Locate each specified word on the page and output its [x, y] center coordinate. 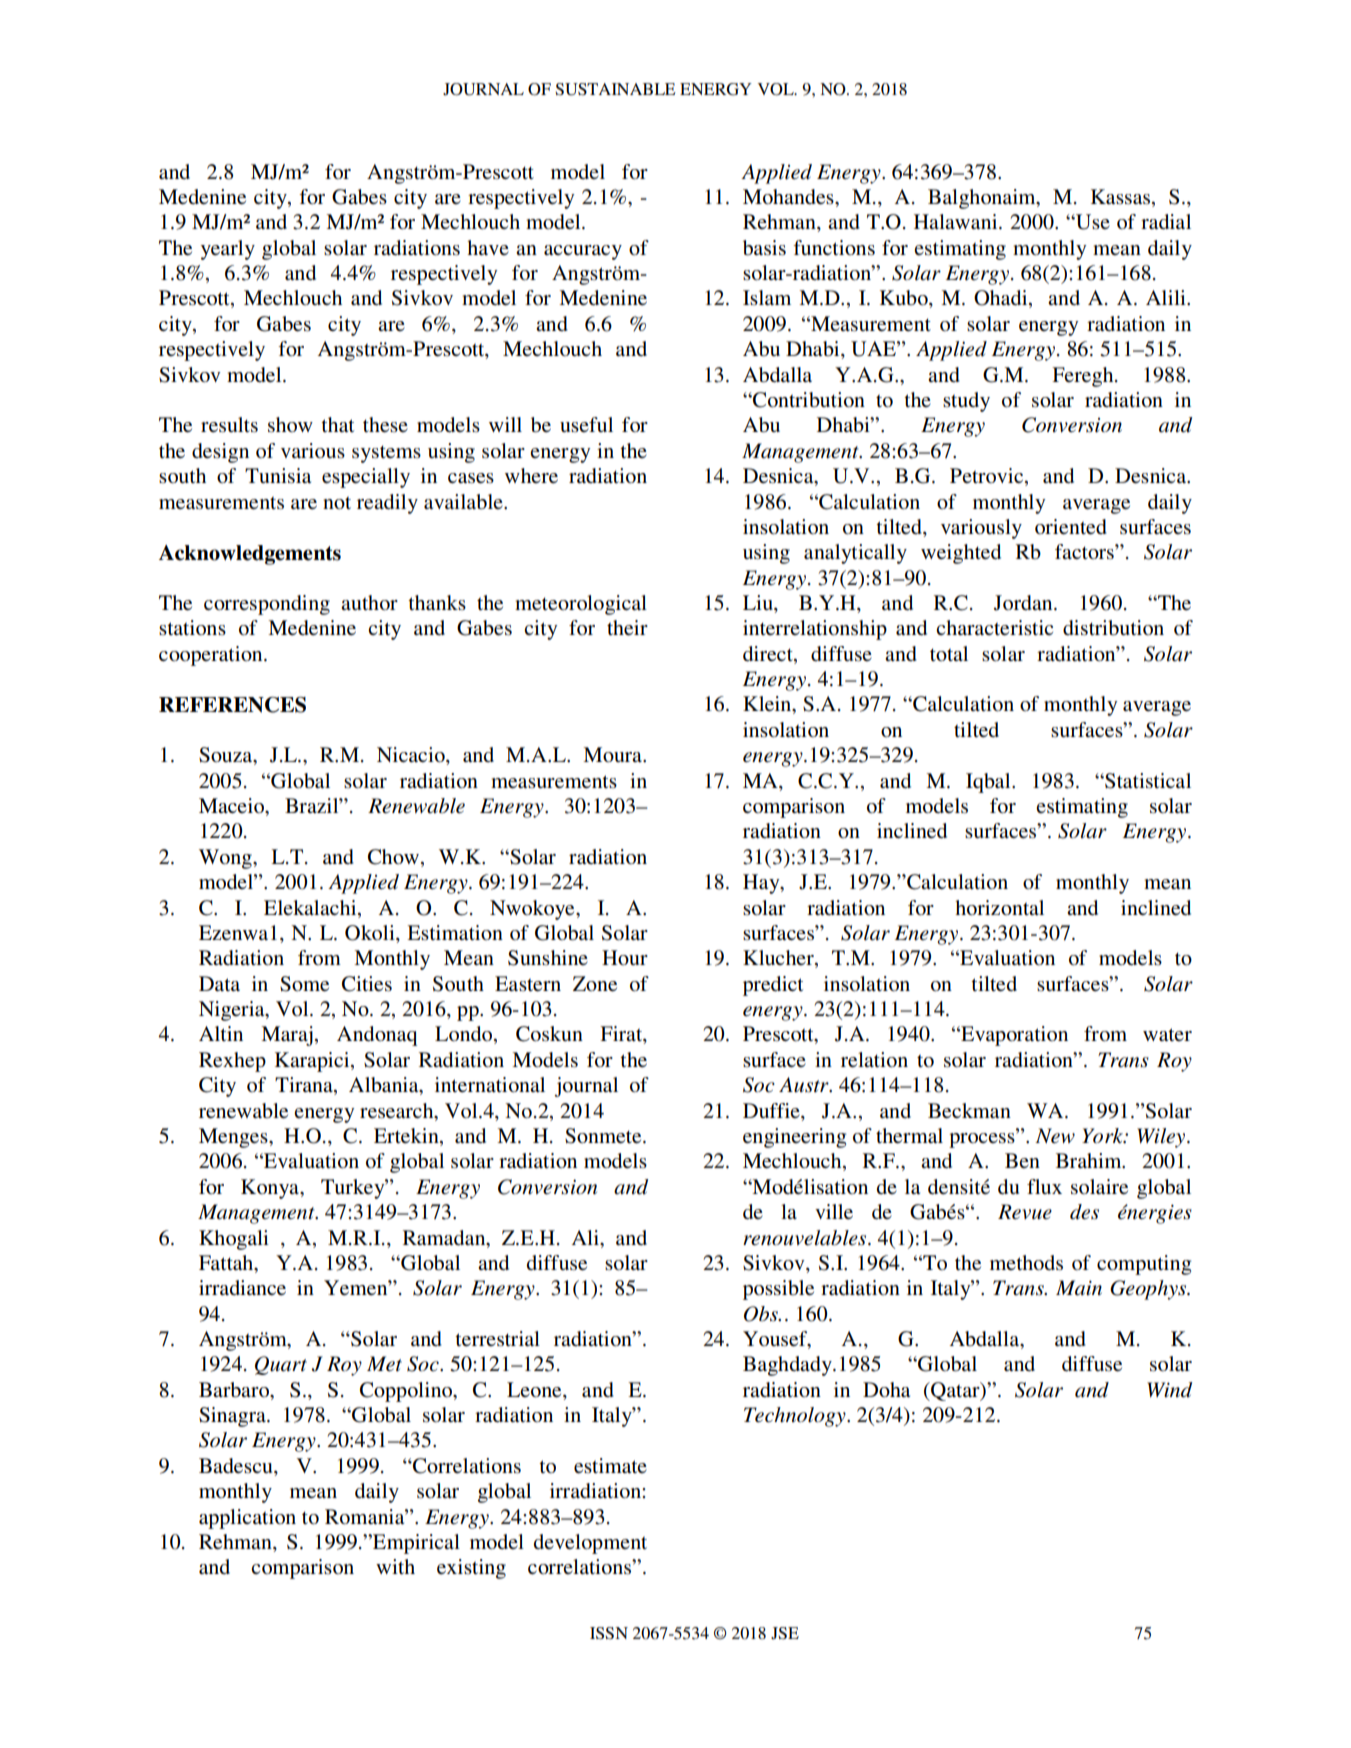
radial [1166, 222]
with [395, 1566]
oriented [1071, 527]
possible [778, 1290]
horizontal [999, 908]
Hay [762, 884]
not [337, 503]
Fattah [227, 1262]
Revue [1025, 1212]
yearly [228, 250]
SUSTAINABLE [615, 89]
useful [586, 424]
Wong [226, 859]
